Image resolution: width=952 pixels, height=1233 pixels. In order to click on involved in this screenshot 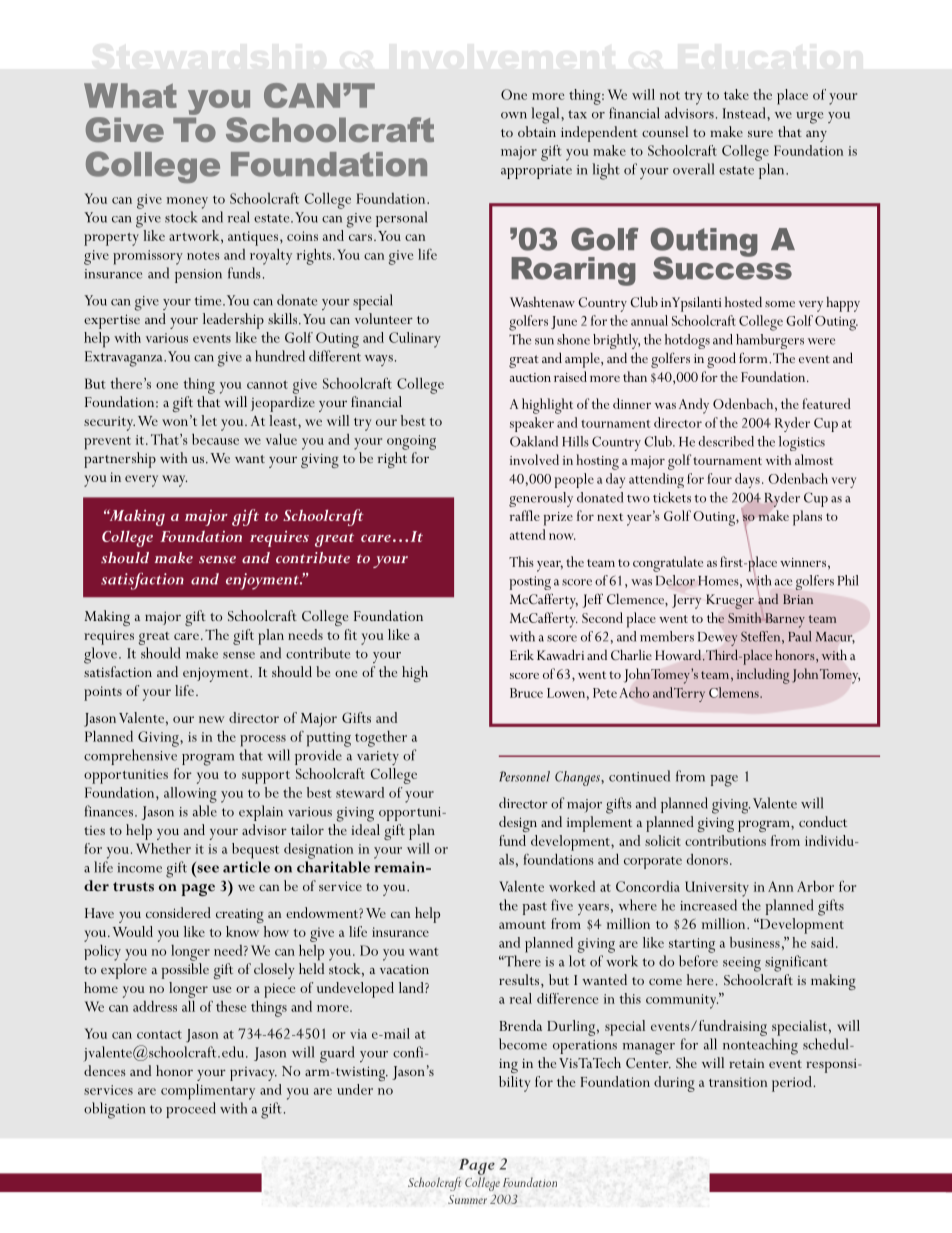, I will do `click(534, 459)`.
